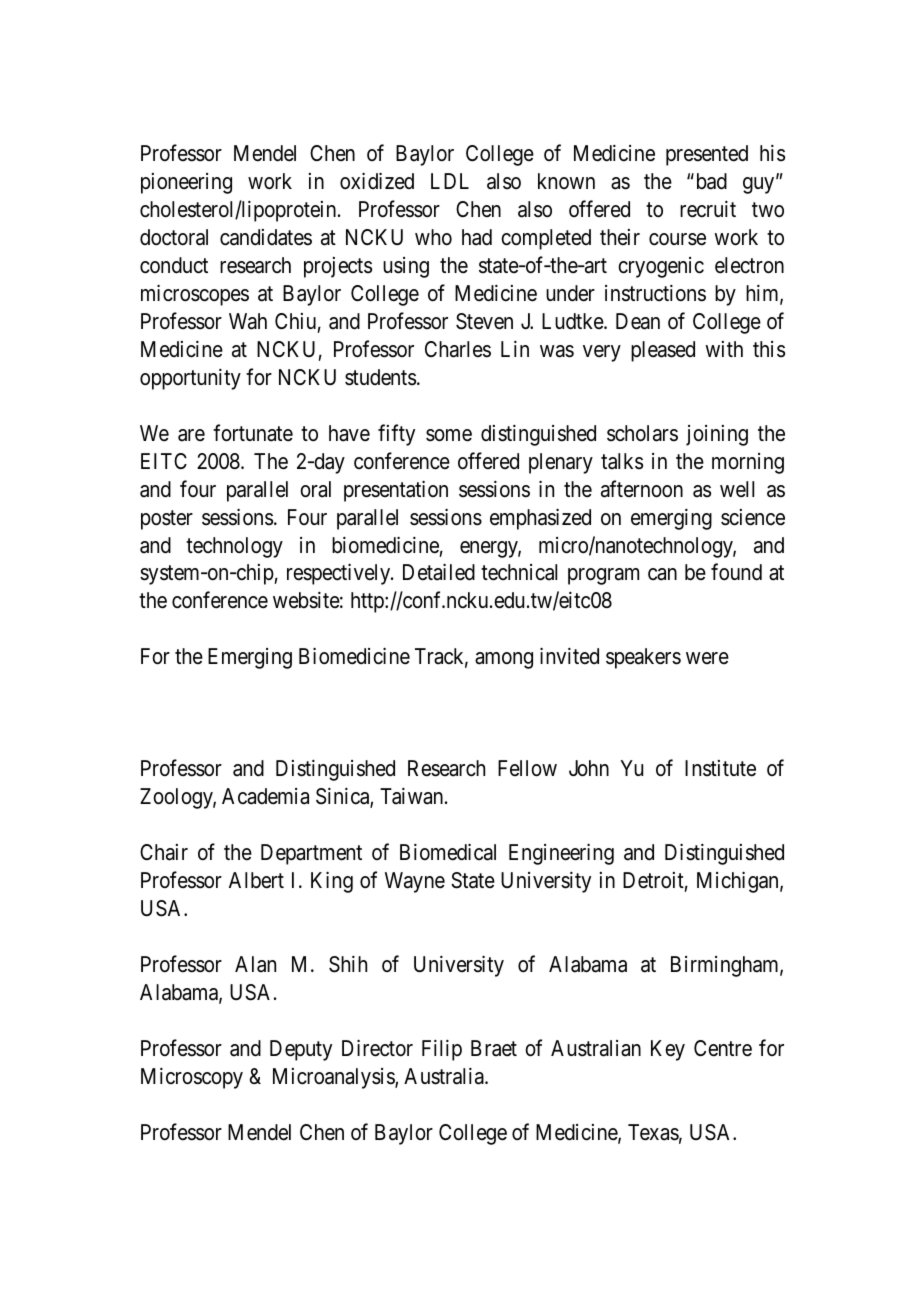  What do you see at coordinates (186, 183) in the screenshot?
I see `pioneering` at bounding box center [186, 183].
